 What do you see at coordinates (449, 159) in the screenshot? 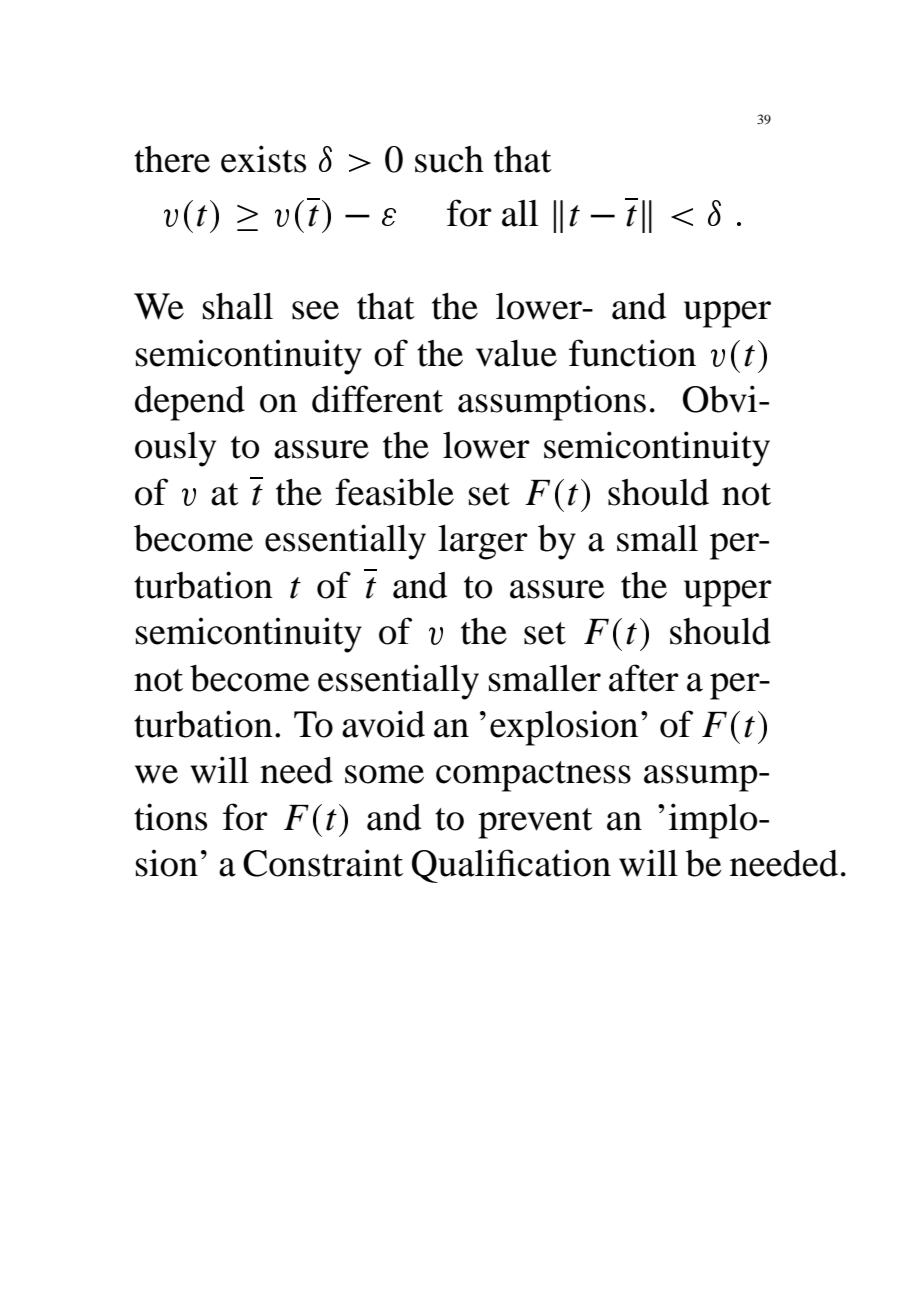
I see `such` at bounding box center [449, 159].
